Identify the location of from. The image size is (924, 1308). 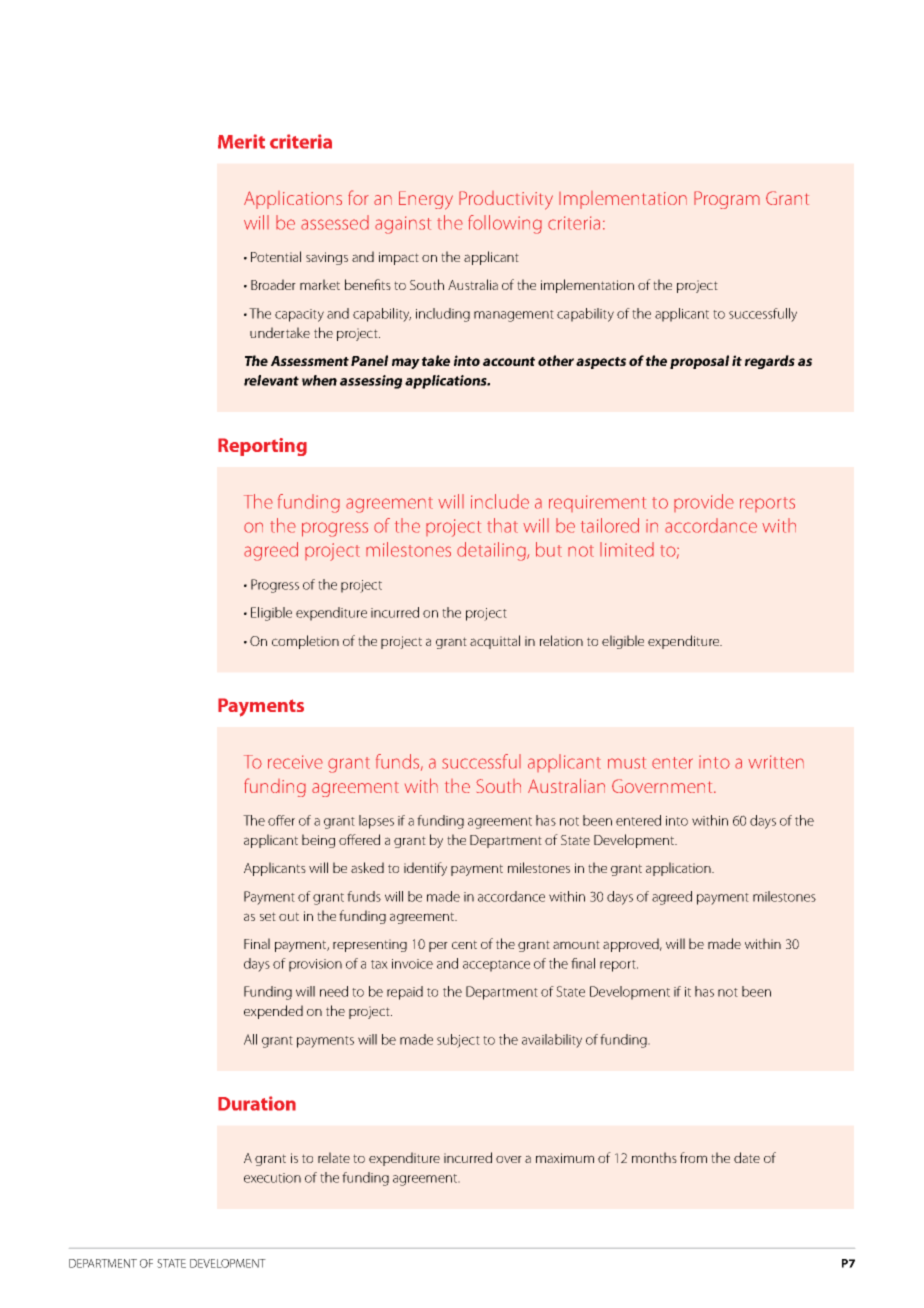
(693, 1157).
